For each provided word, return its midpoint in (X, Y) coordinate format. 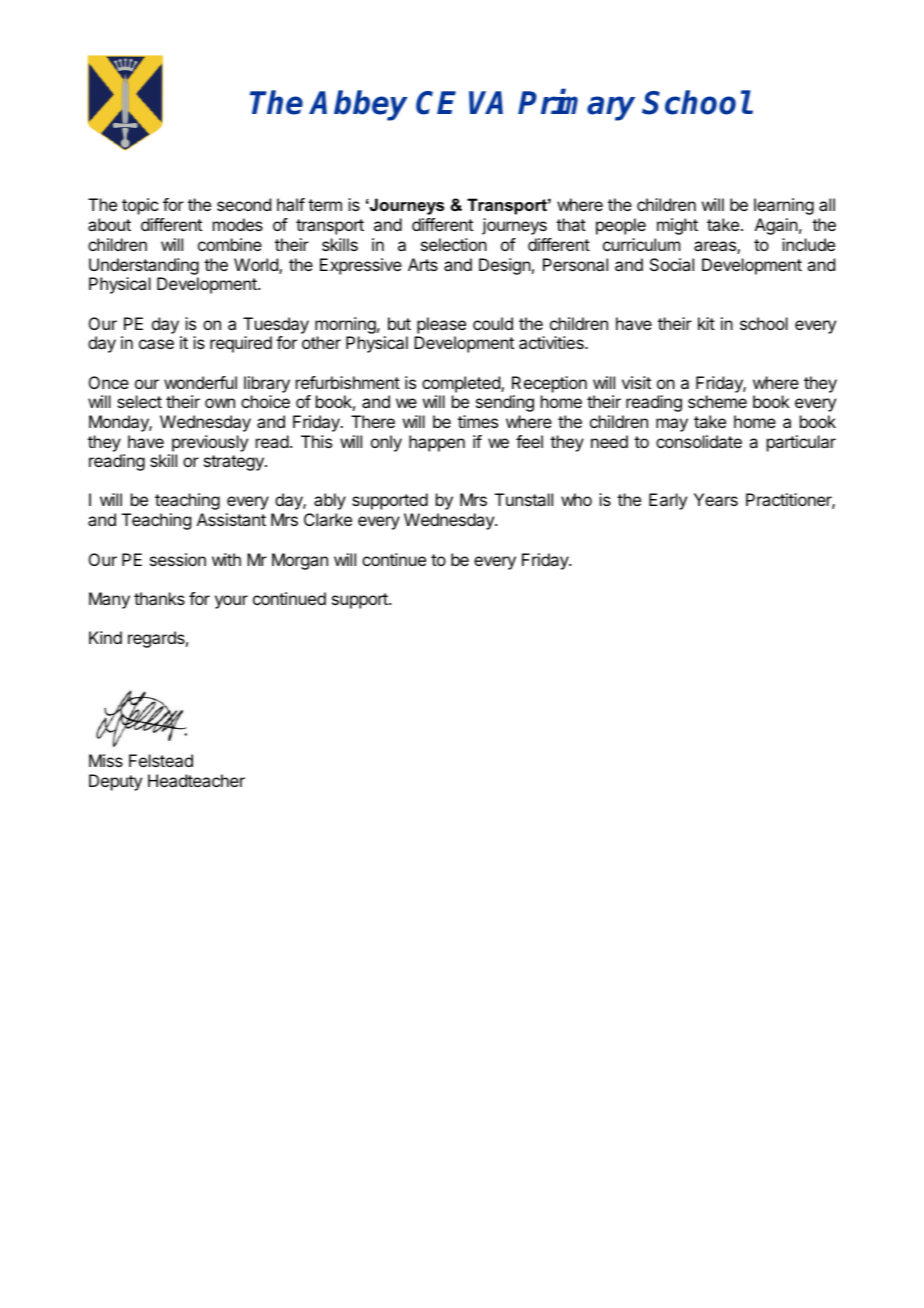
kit (706, 323)
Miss (106, 760)
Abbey (358, 105)
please (441, 325)
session (178, 559)
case (156, 344)
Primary (576, 105)
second (244, 204)
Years (716, 499)
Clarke (328, 519)
